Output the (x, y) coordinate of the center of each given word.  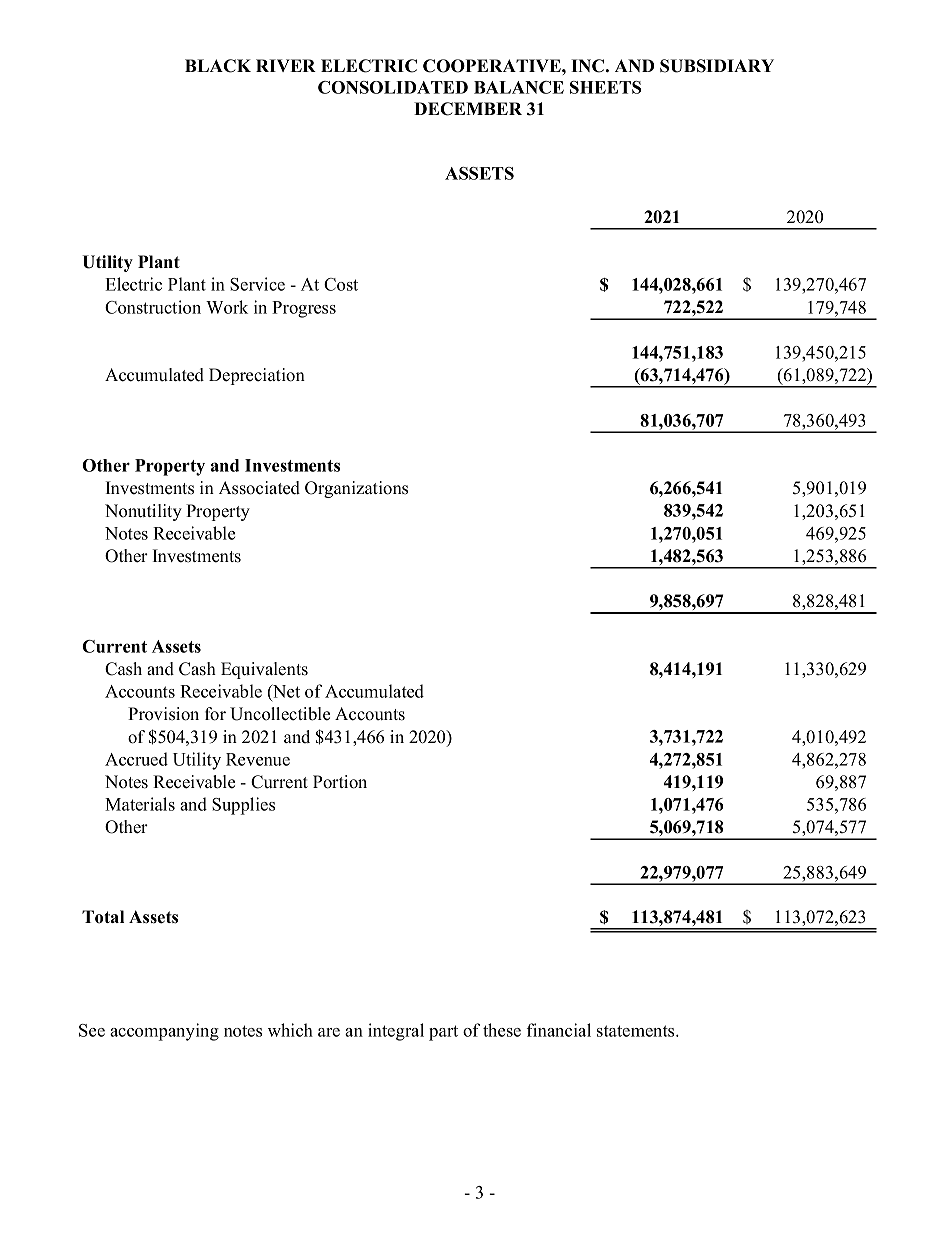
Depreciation (257, 376)
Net (285, 692)
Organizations (356, 489)
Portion (340, 782)
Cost (341, 284)
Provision (163, 714)
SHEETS (605, 87)
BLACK (218, 66)
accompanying (164, 1032)
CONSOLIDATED (393, 87)
